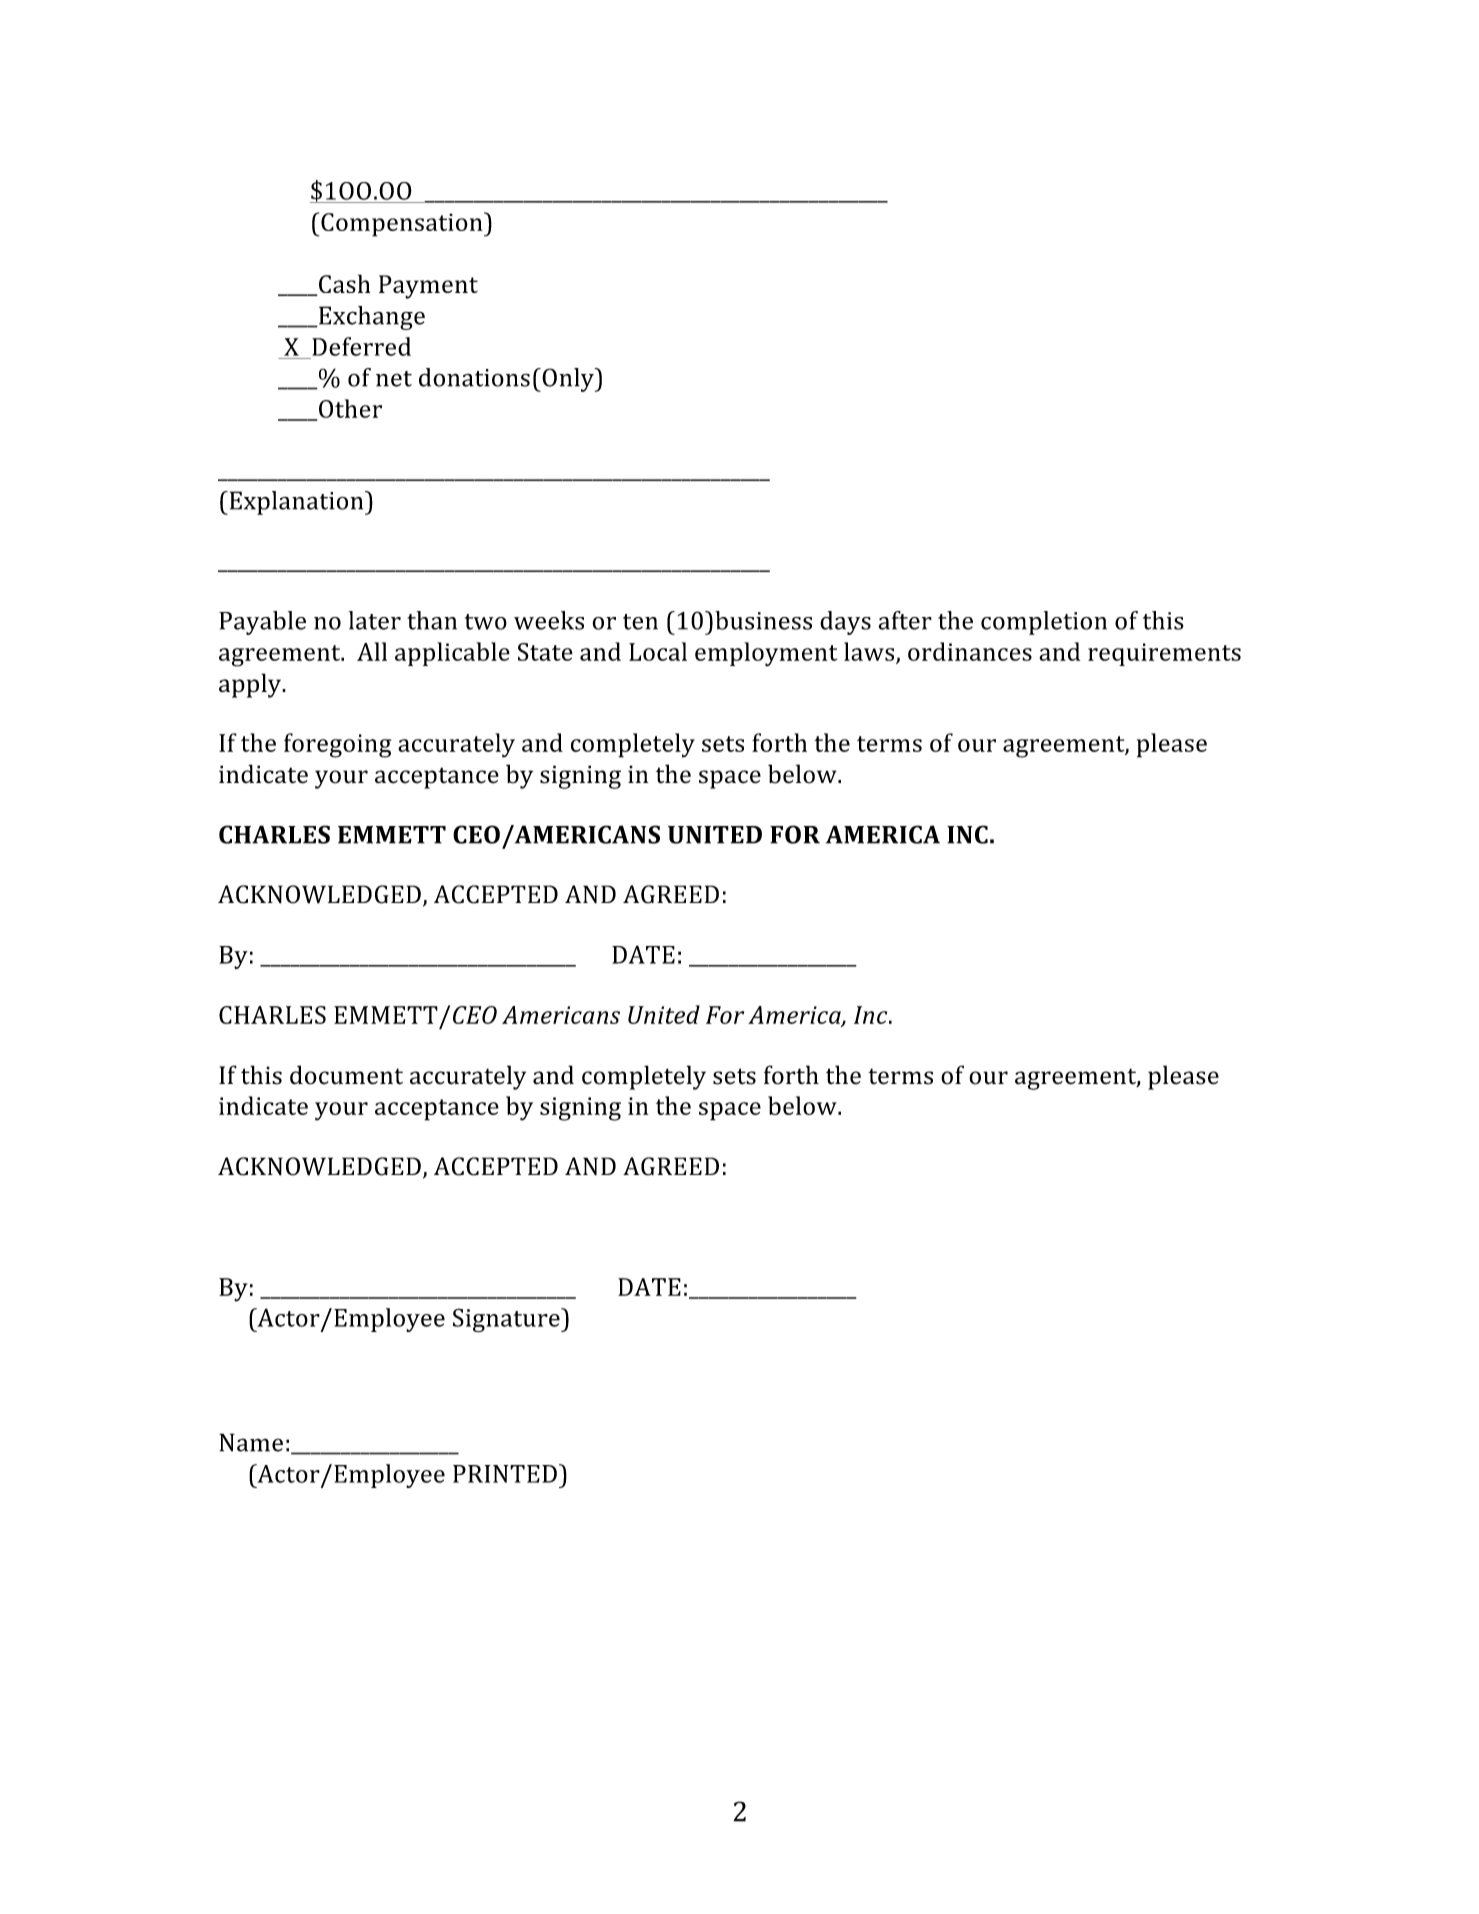 The image size is (1479, 1914). I want to click on Compensation, so click(403, 224).
